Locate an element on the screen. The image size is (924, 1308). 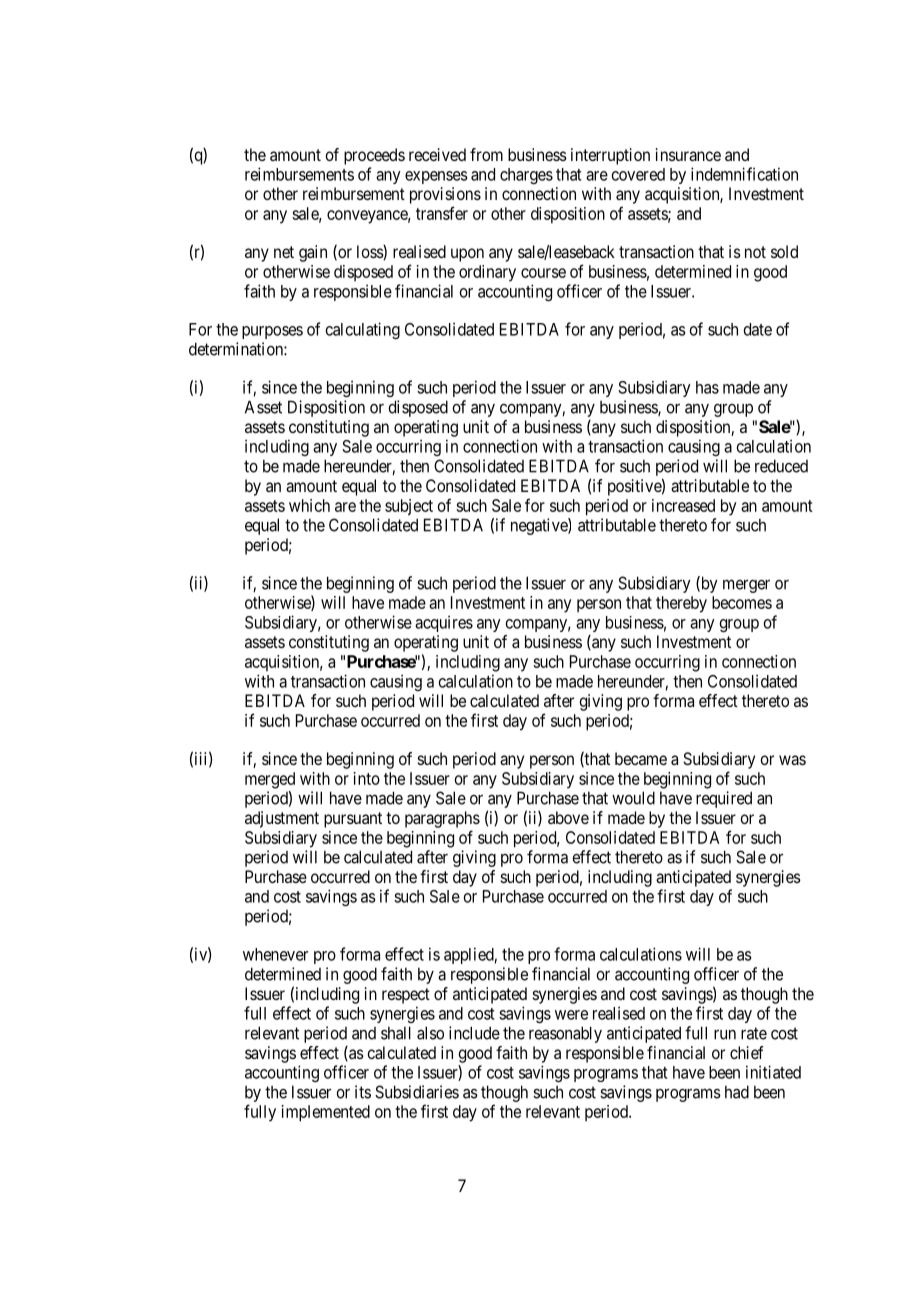
its is located at coordinates (363, 1092).
